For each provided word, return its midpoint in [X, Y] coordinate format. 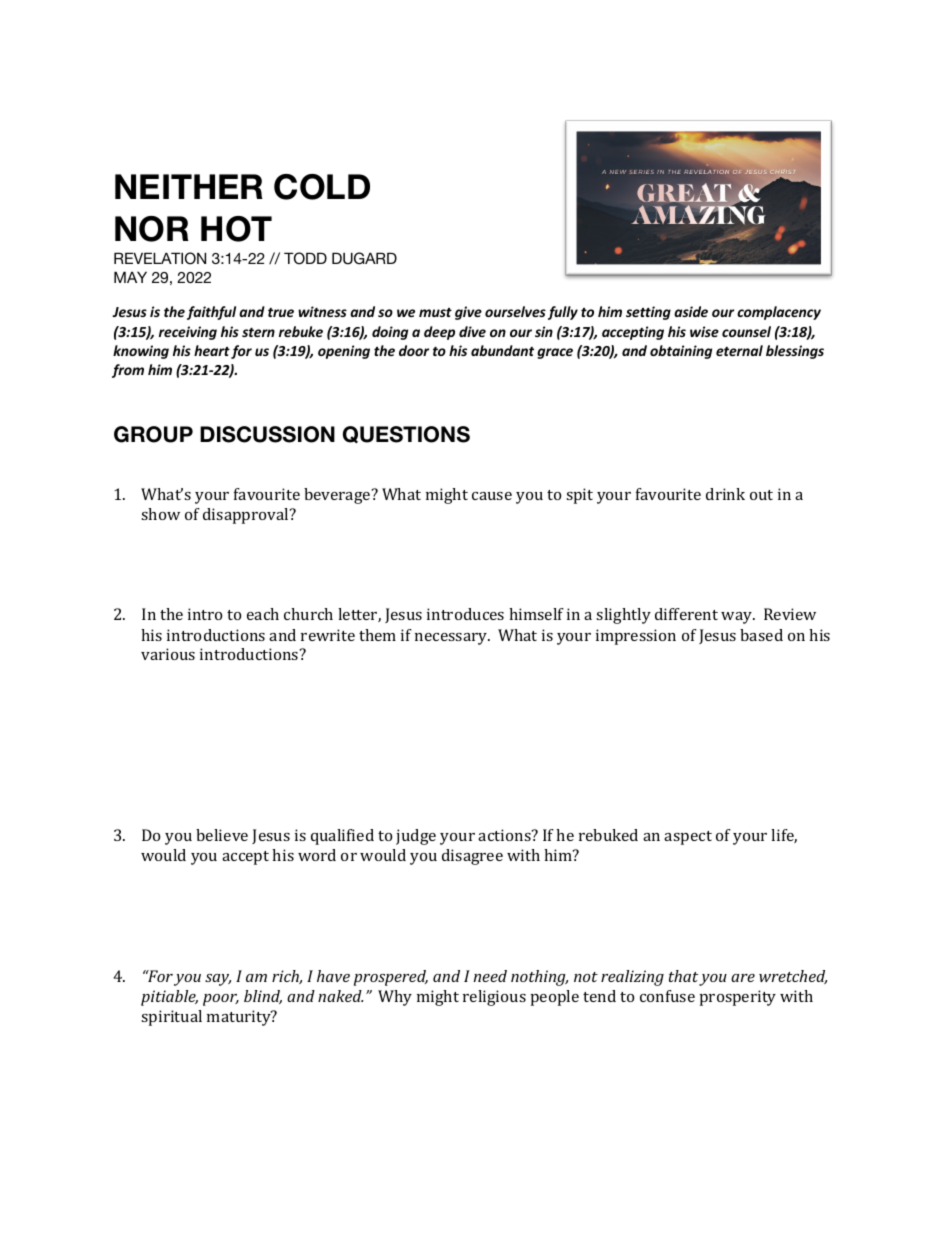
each [263, 614]
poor [221, 1000]
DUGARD [364, 258]
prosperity [738, 998]
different [686, 614]
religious [494, 998]
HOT [236, 229]
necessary [452, 639]
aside [691, 311]
